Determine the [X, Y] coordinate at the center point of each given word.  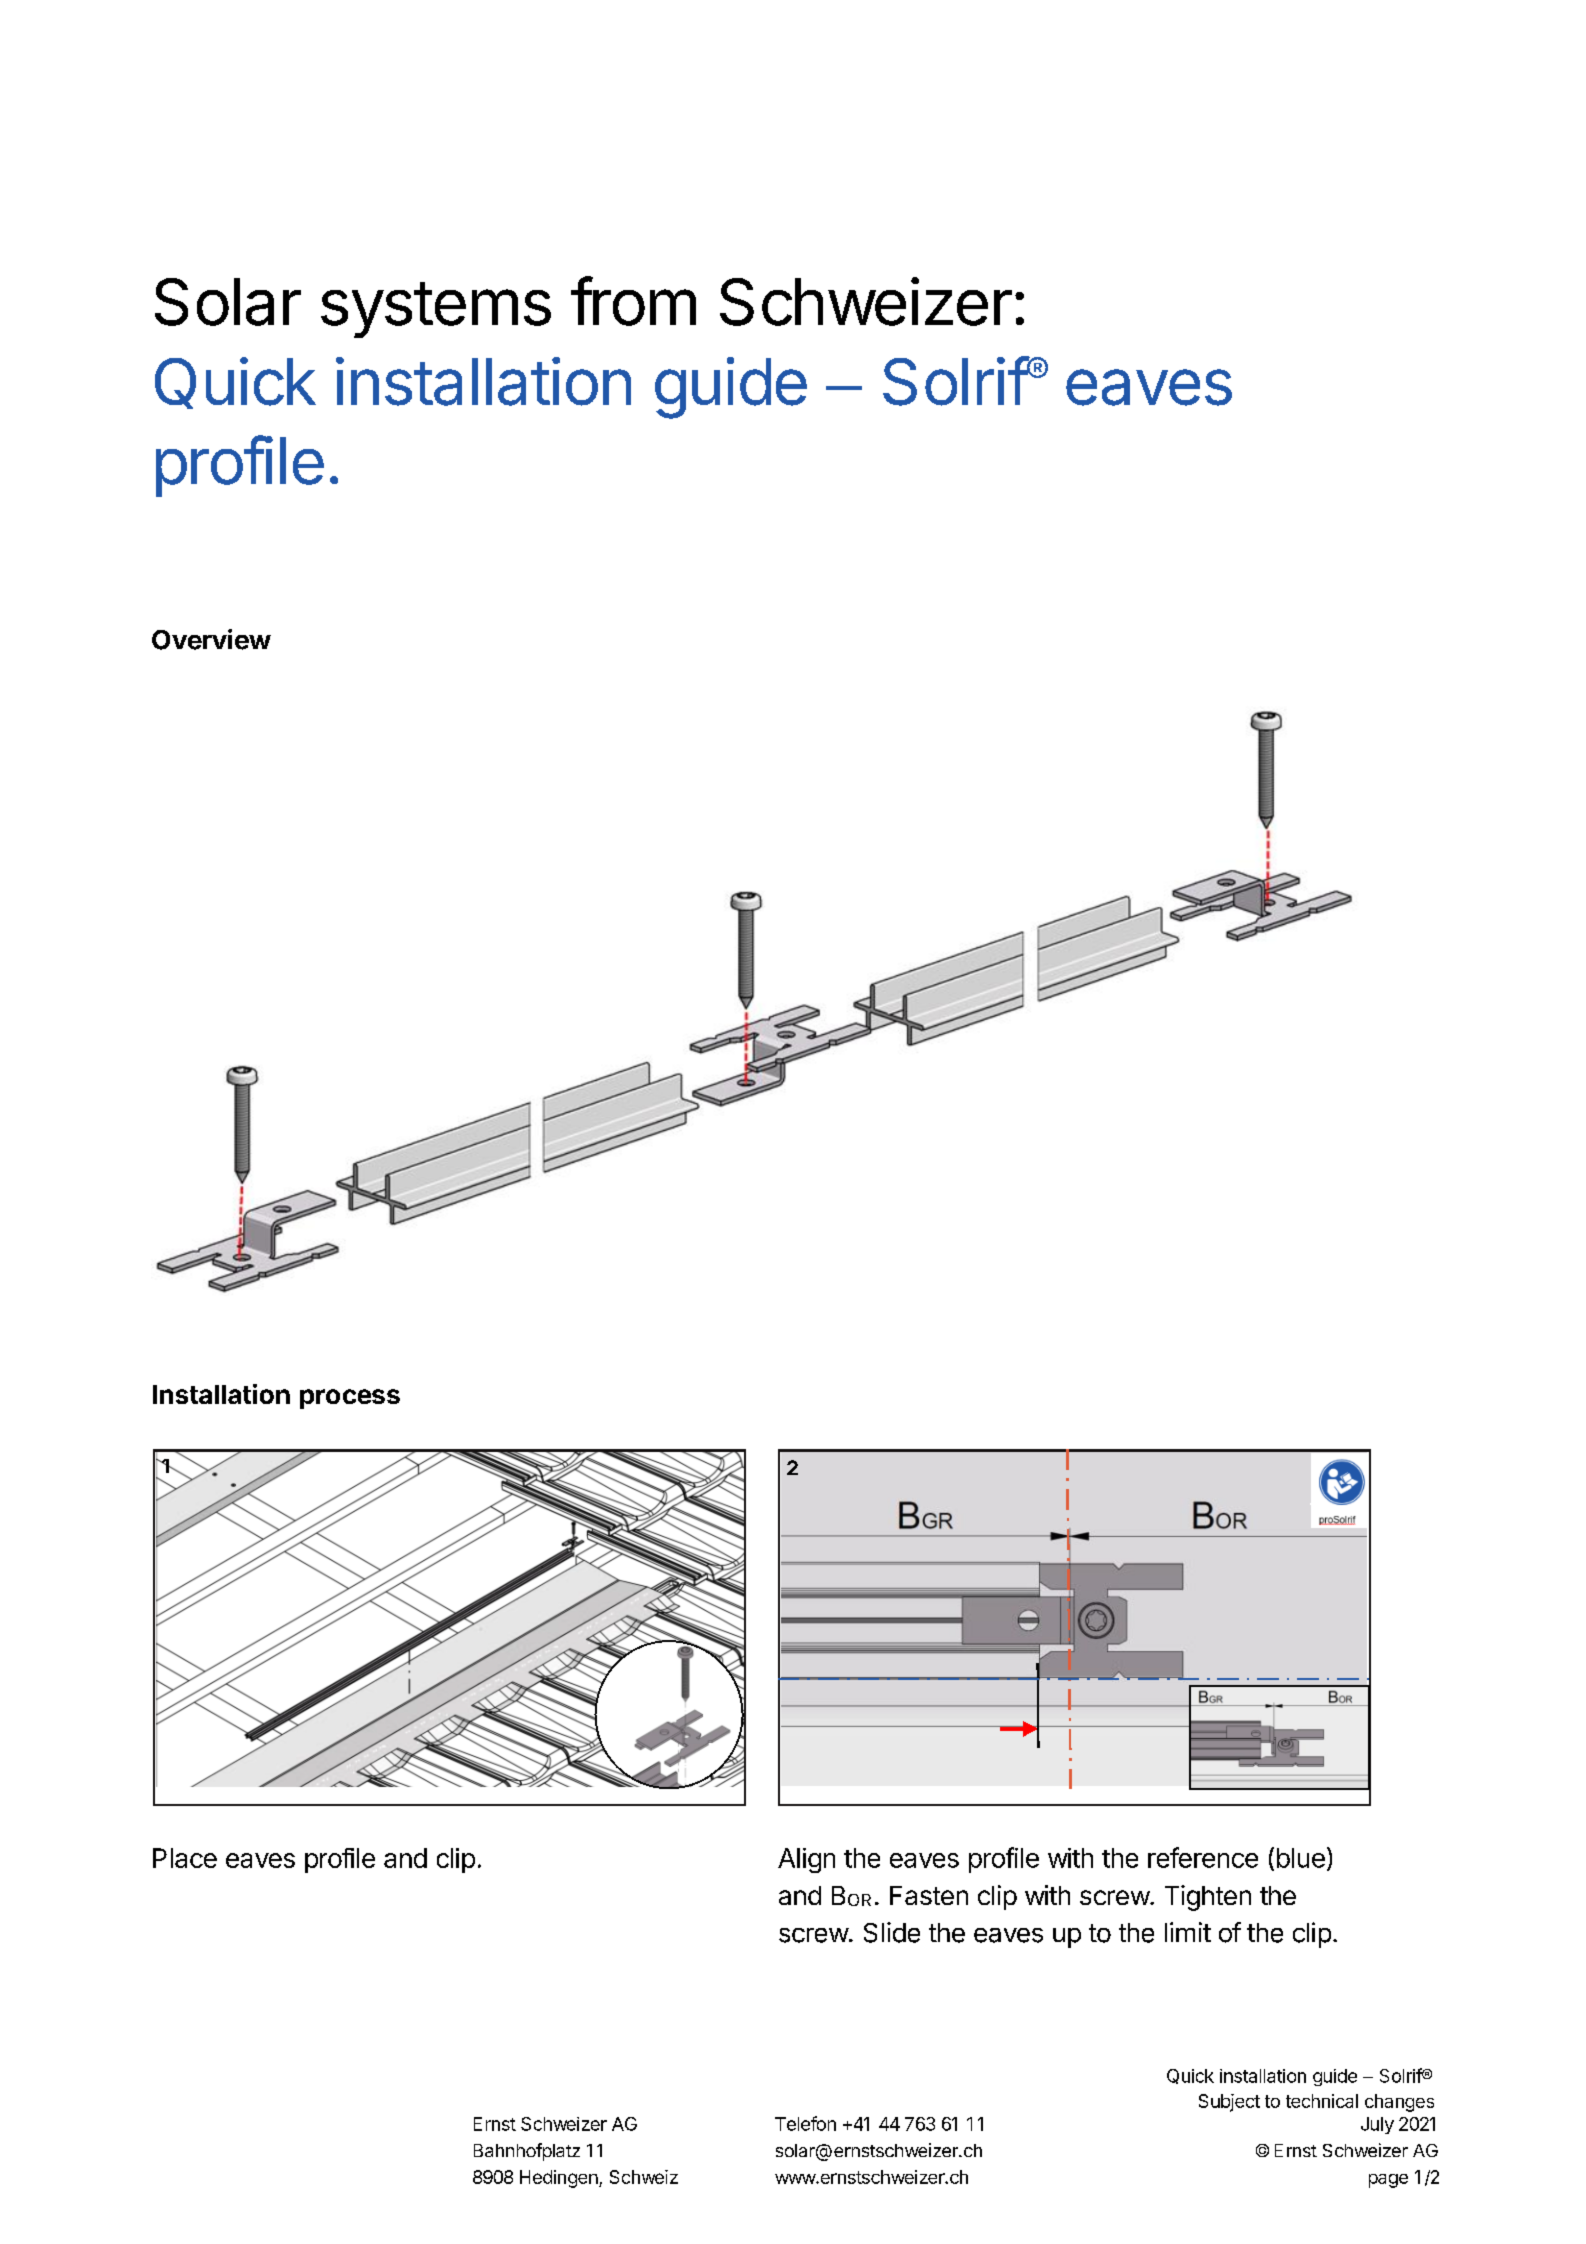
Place [185, 1858]
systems [436, 310]
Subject [1229, 2103]
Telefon [805, 2123]
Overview [211, 639]
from [633, 301]
